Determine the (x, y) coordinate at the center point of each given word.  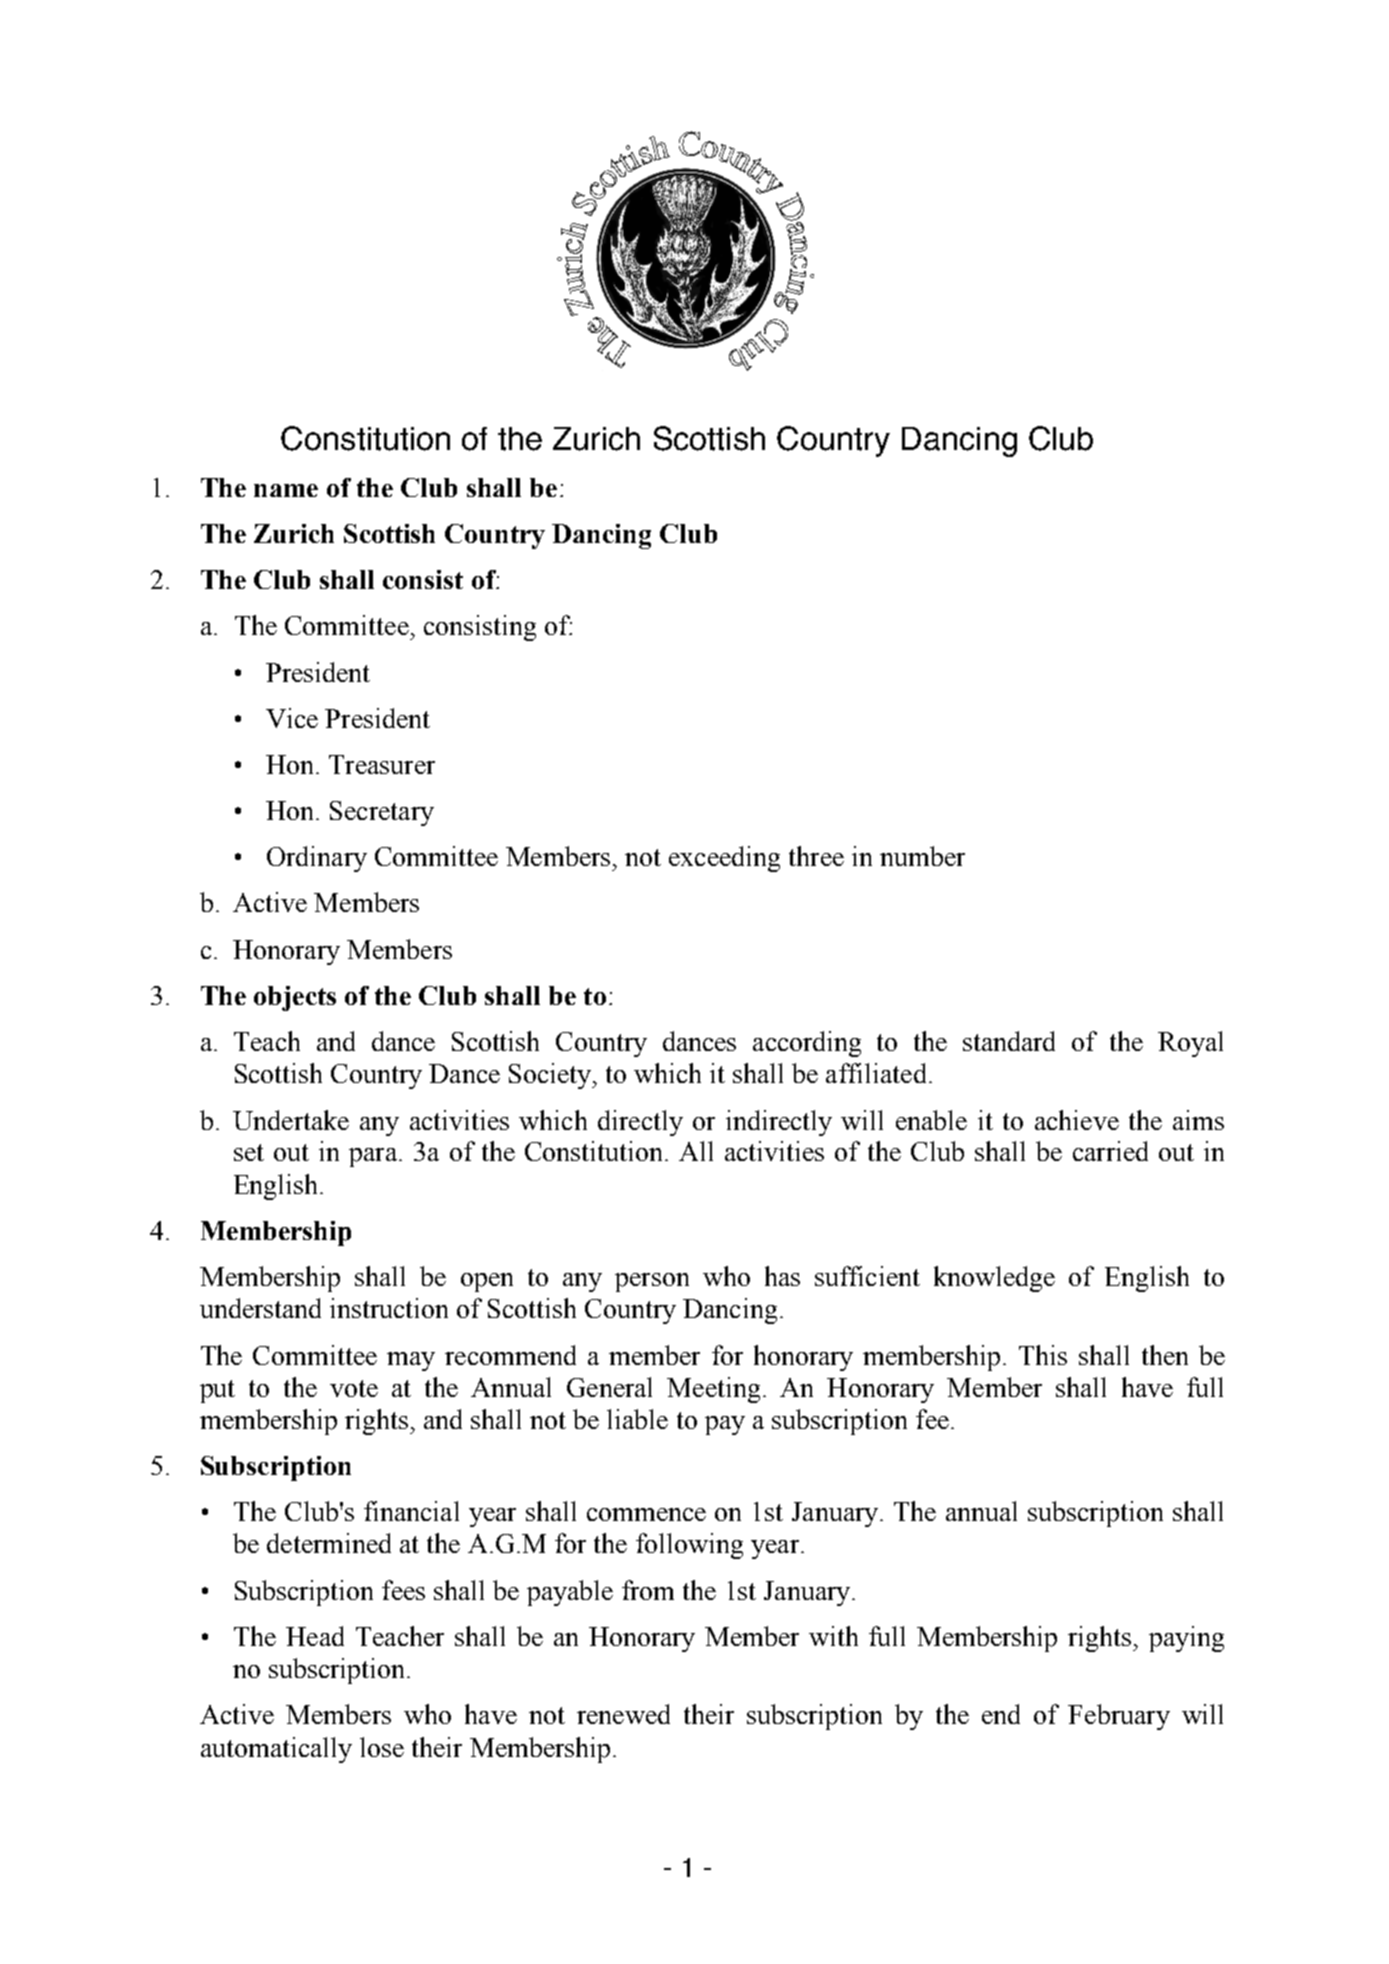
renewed (623, 1714)
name (286, 490)
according (807, 1044)
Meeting (713, 1390)
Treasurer (382, 764)
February (1119, 1717)
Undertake (291, 1120)
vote (354, 1388)
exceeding (724, 859)
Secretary (382, 813)
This (1043, 1355)
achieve (1077, 1120)
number (922, 856)
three (816, 856)
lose (382, 1747)
